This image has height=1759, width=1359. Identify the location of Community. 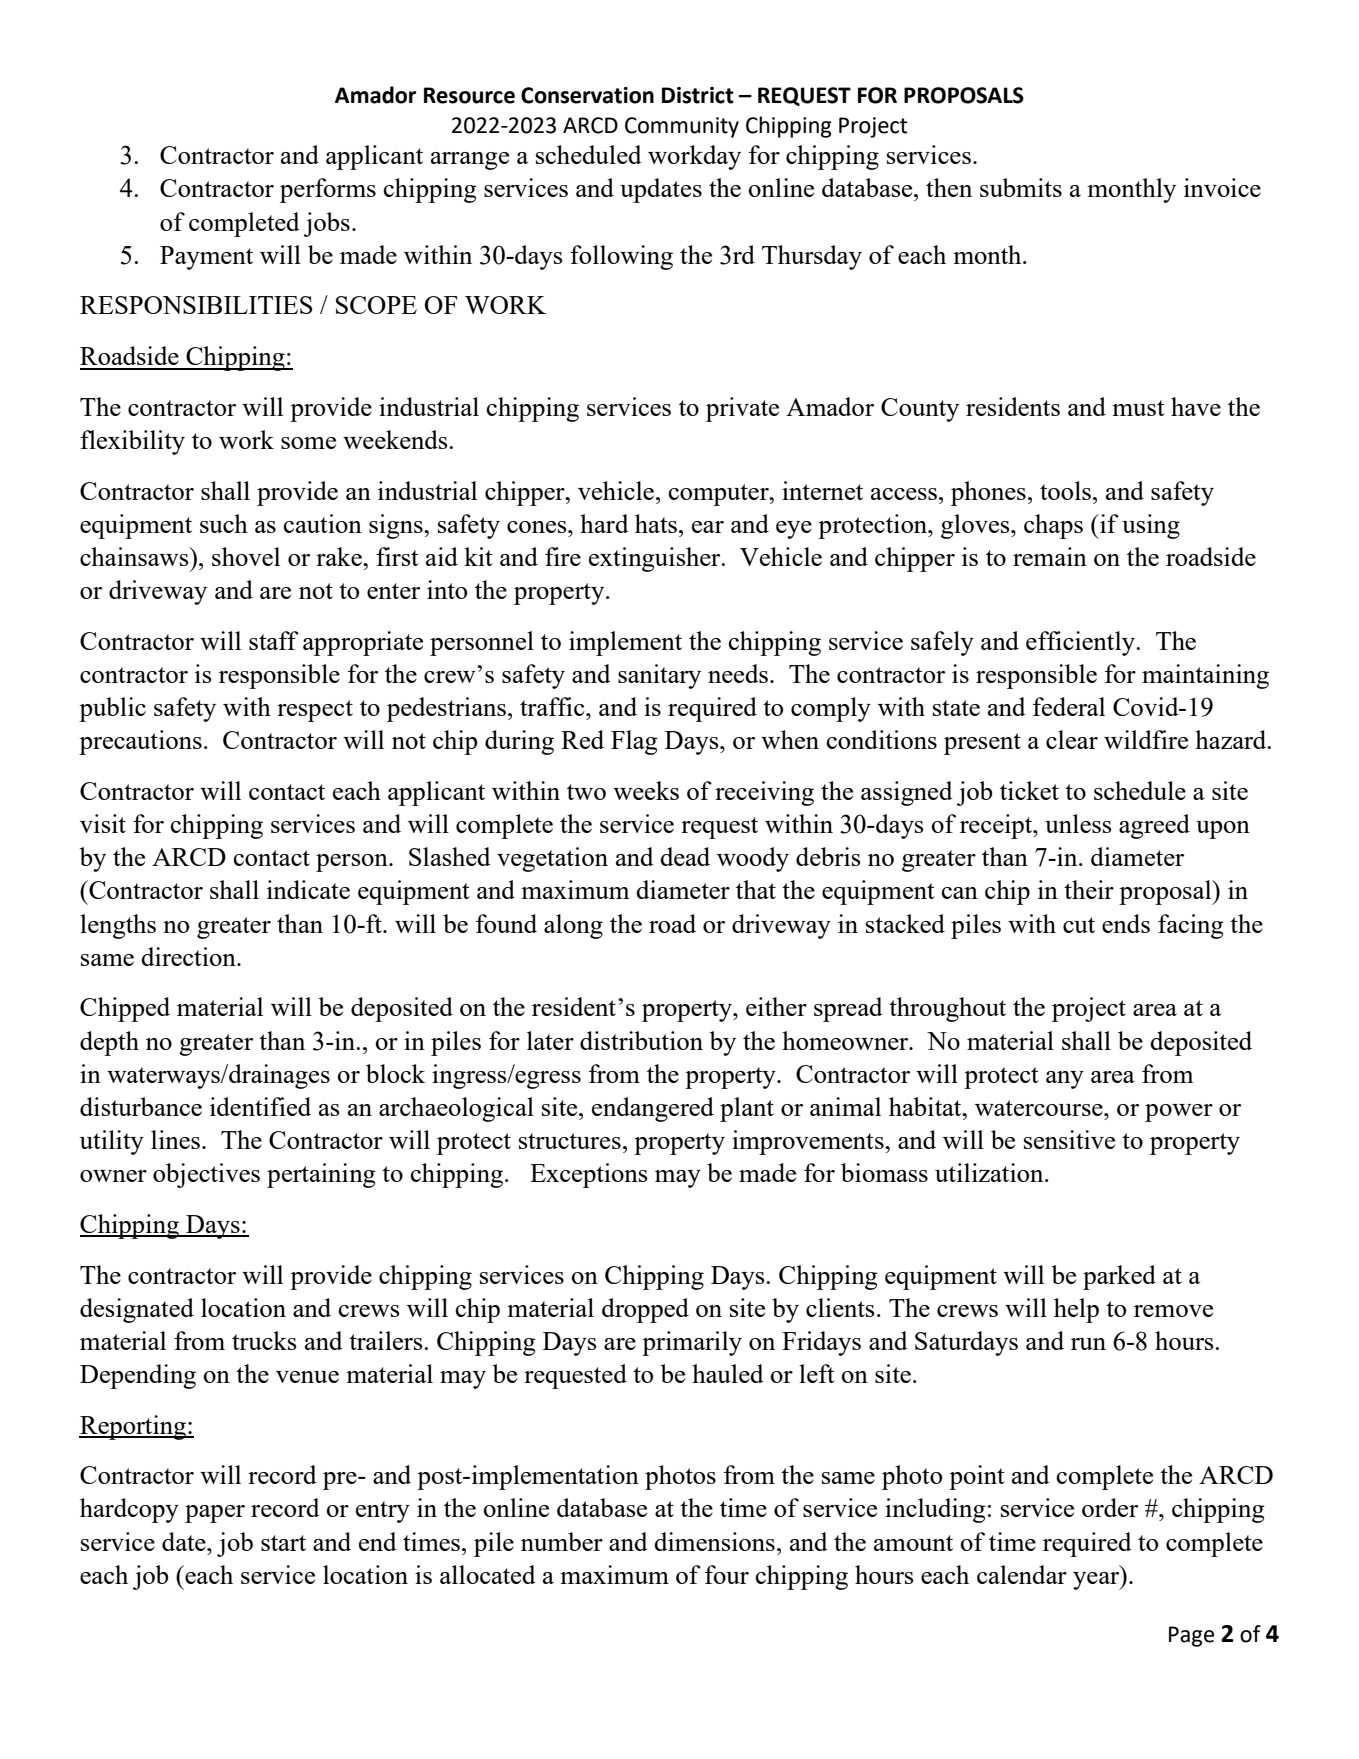
(682, 127).
